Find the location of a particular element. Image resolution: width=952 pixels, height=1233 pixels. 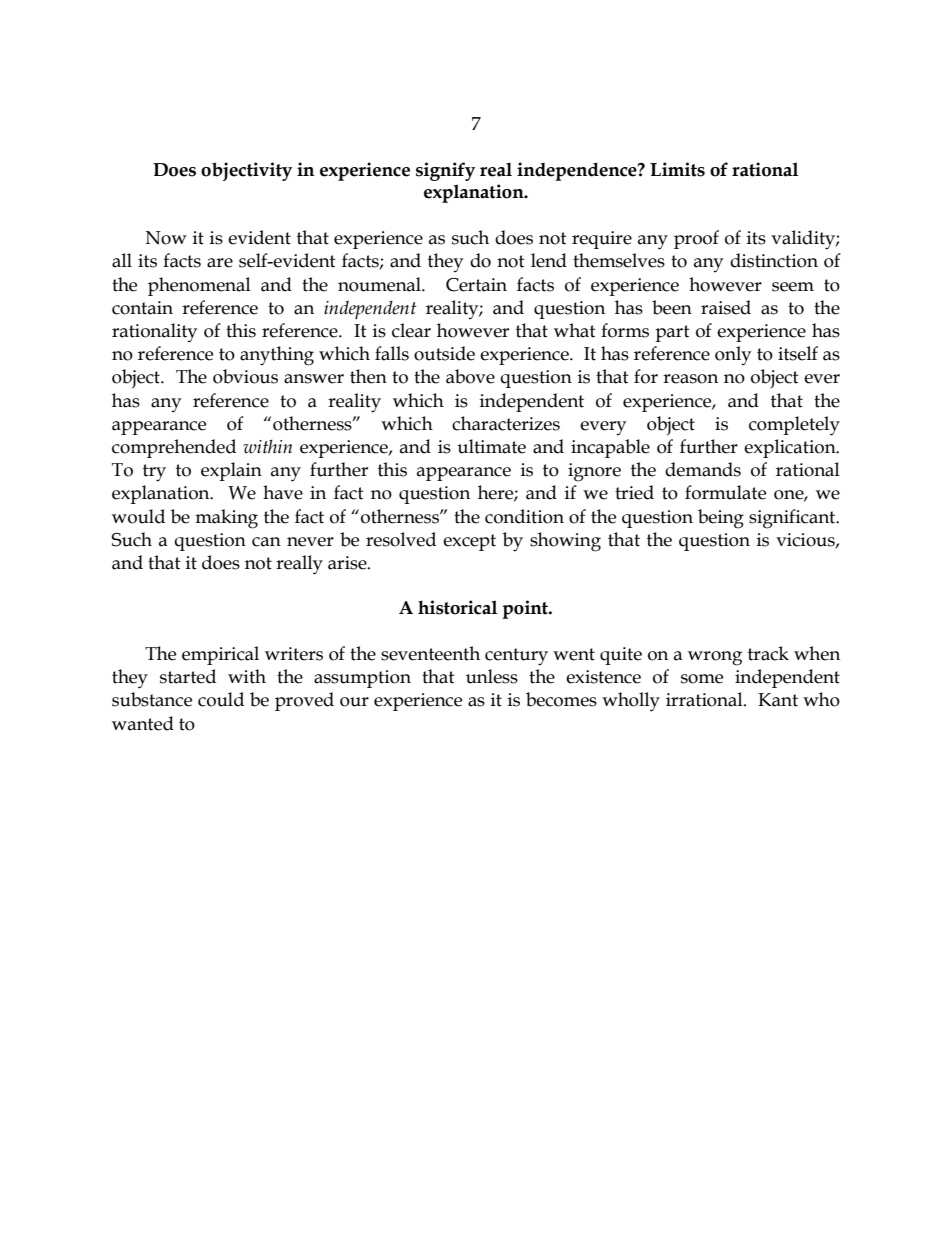

Now is located at coordinates (166, 238).
